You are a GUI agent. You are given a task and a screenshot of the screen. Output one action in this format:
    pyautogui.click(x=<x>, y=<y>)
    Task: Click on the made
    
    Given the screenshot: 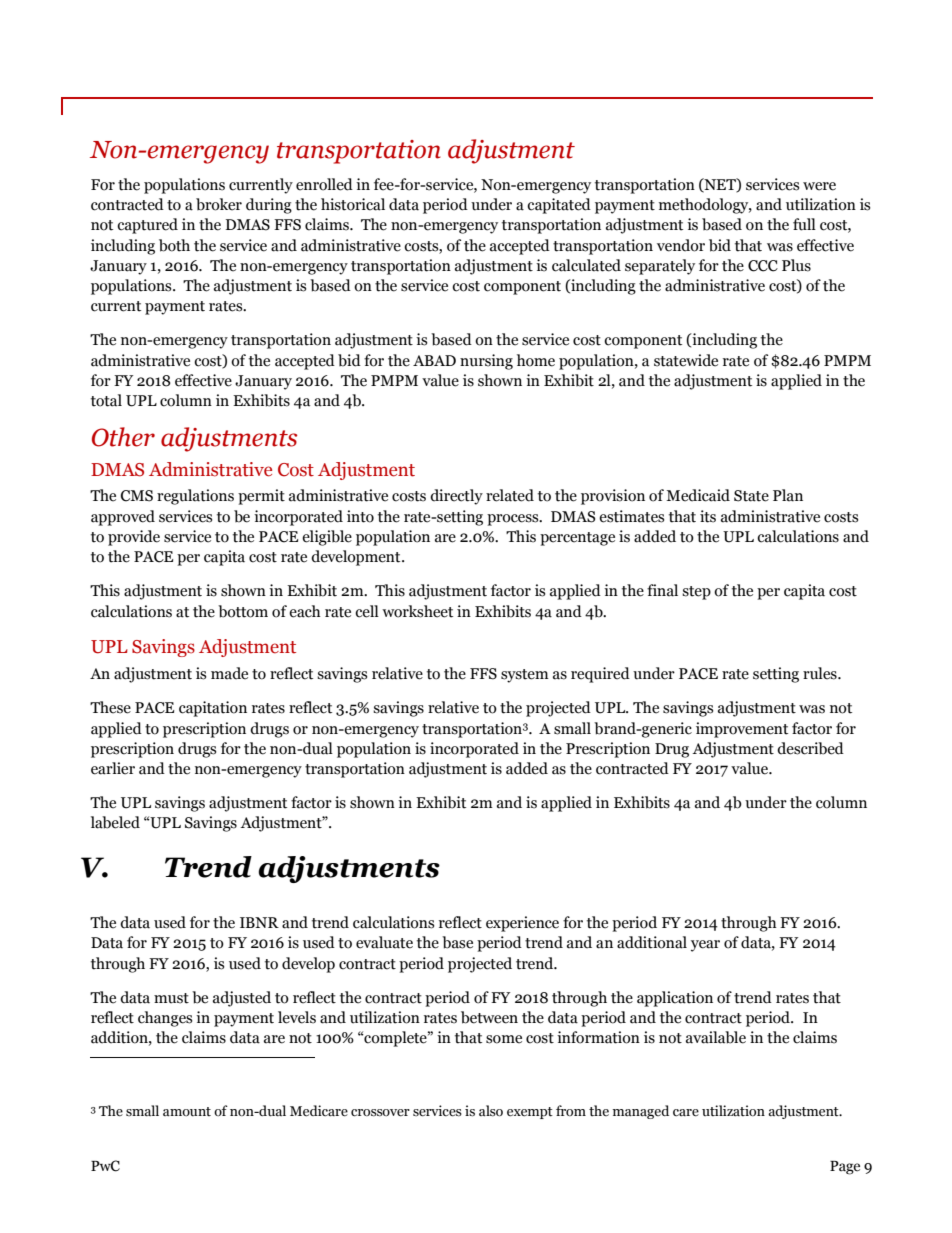 What is the action you would take?
    pyautogui.click(x=229, y=673)
